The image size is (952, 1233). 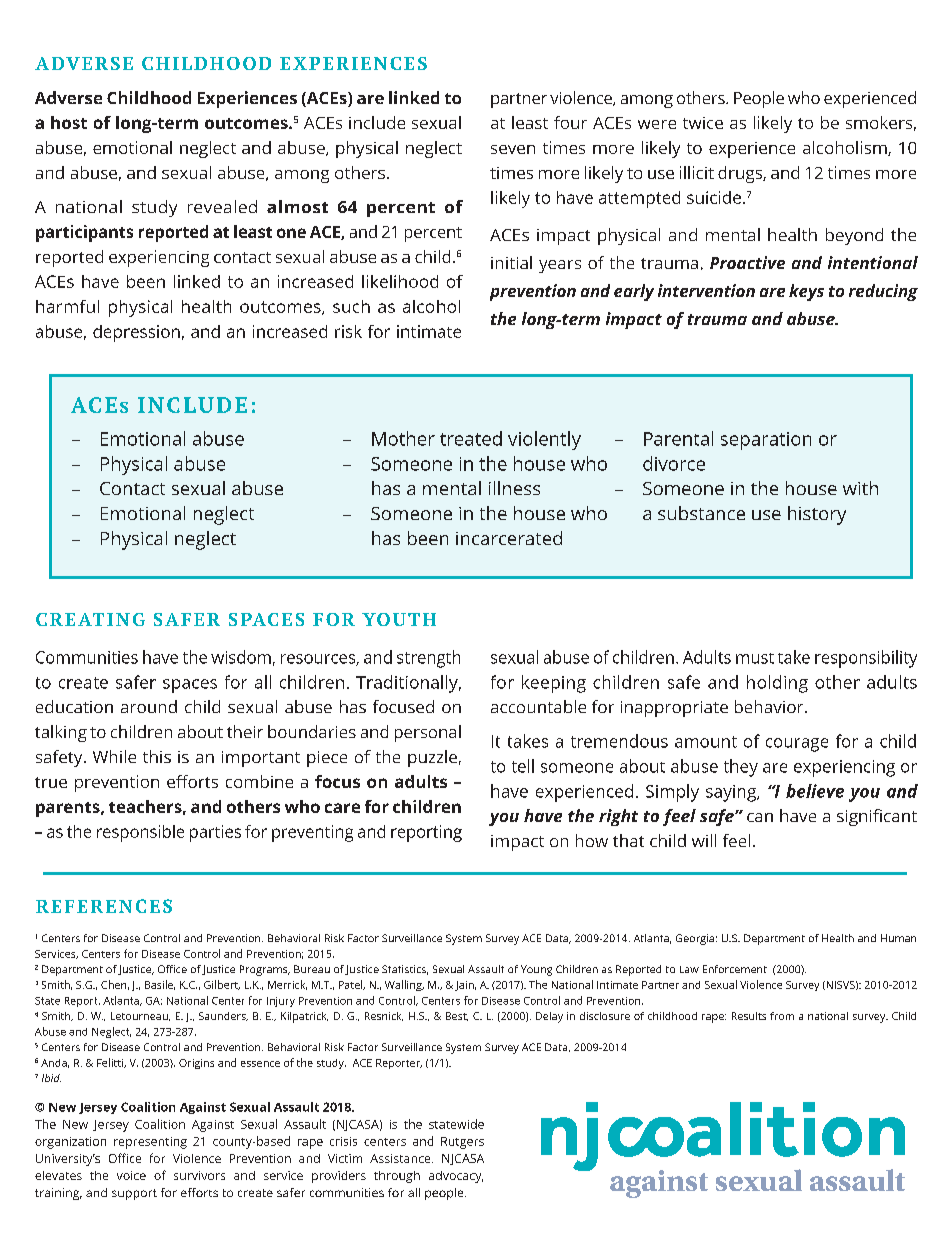 What do you see at coordinates (69, 122) in the image?
I see `host` at bounding box center [69, 122].
